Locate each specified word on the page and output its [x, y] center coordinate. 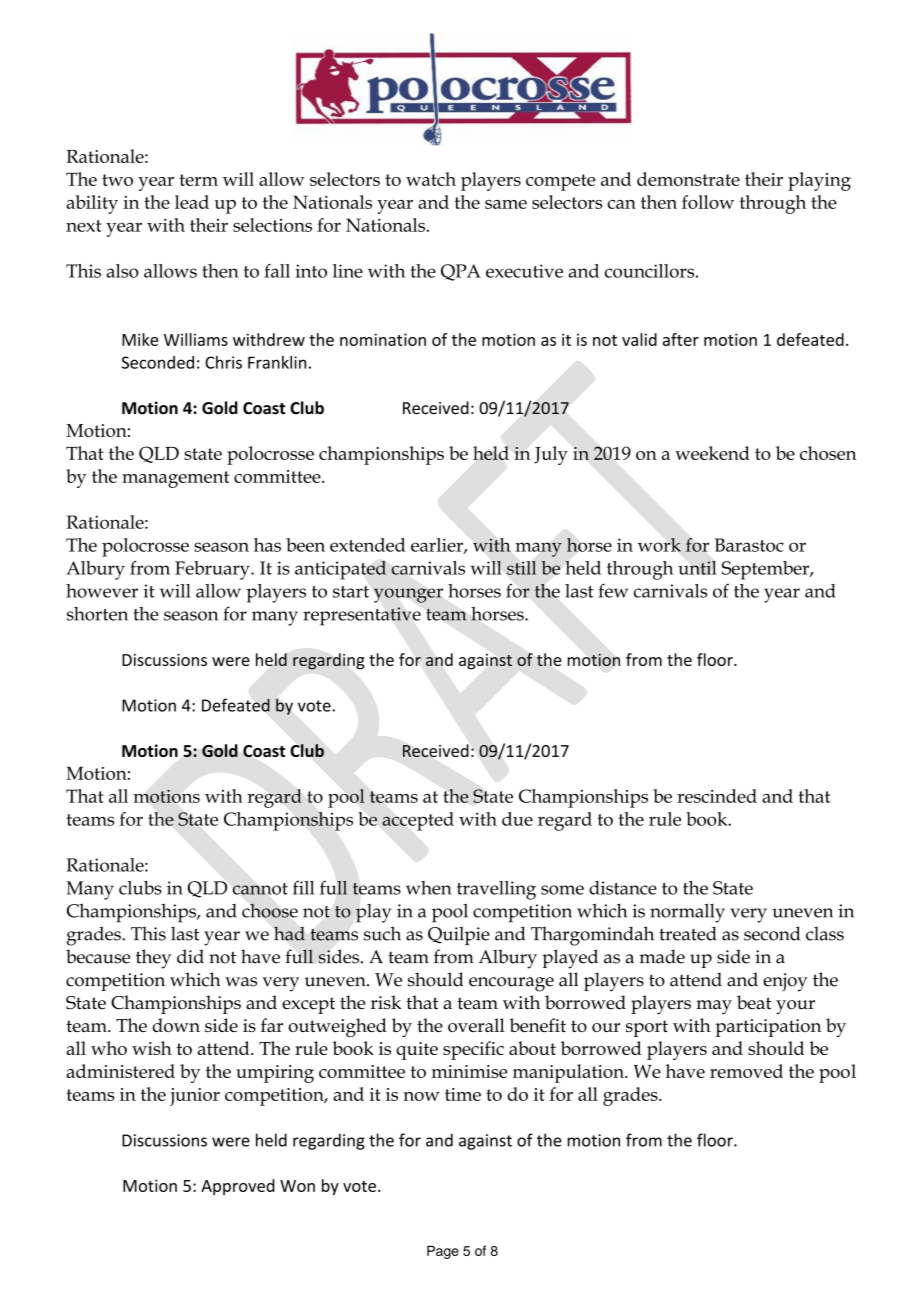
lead [192, 202]
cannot [260, 889]
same [506, 204]
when [429, 888]
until [697, 568]
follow [708, 202]
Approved [238, 1187]
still [521, 568]
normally [687, 913]
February [213, 570]
